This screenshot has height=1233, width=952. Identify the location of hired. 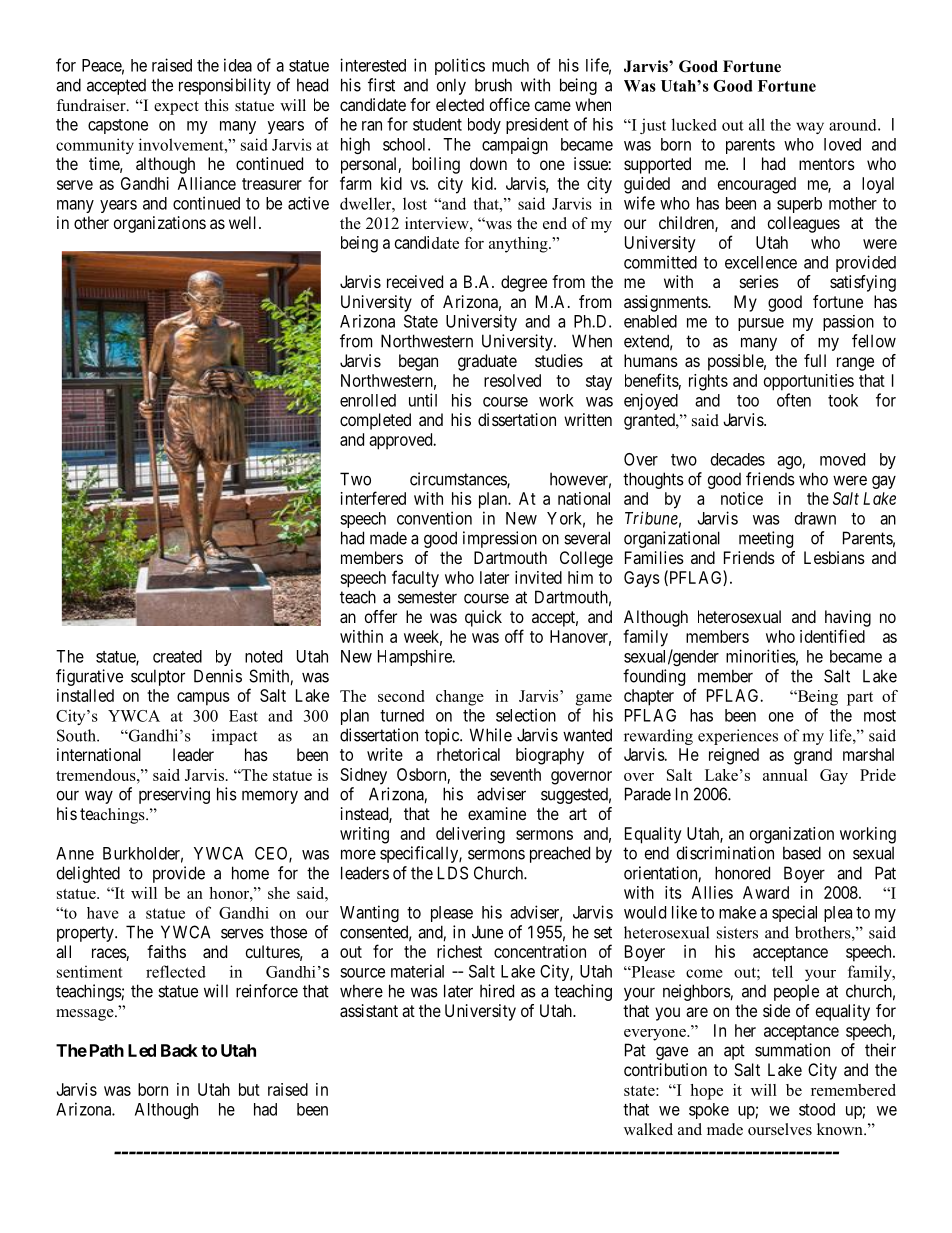
(497, 991).
